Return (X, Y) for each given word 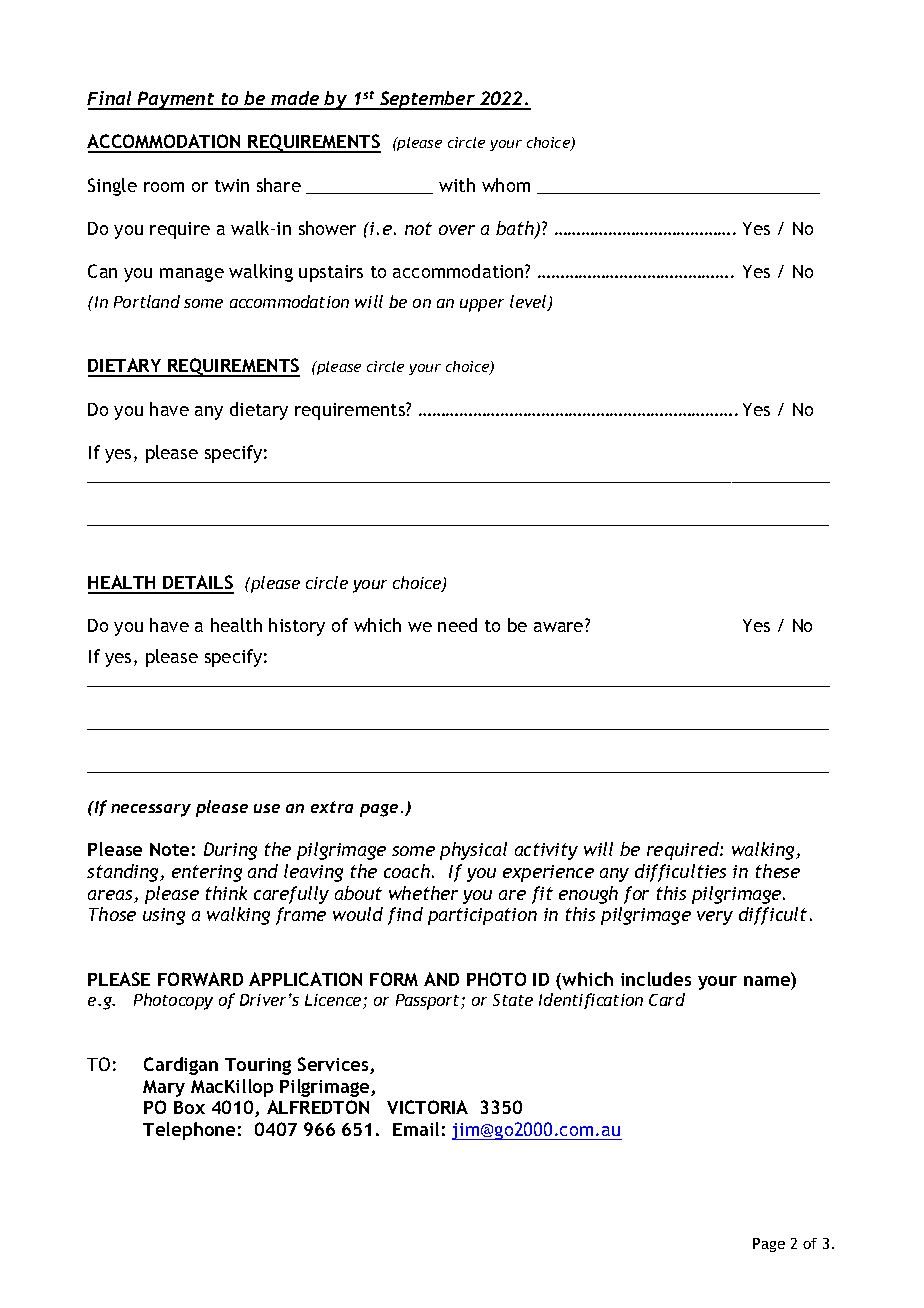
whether (423, 893)
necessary (151, 810)
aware (558, 627)
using (164, 916)
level (529, 303)
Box (189, 1107)
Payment (176, 100)
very (715, 918)
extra (332, 807)
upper (482, 305)
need (457, 625)
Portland (147, 301)
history (297, 627)
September (427, 100)
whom (506, 185)
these (778, 871)
